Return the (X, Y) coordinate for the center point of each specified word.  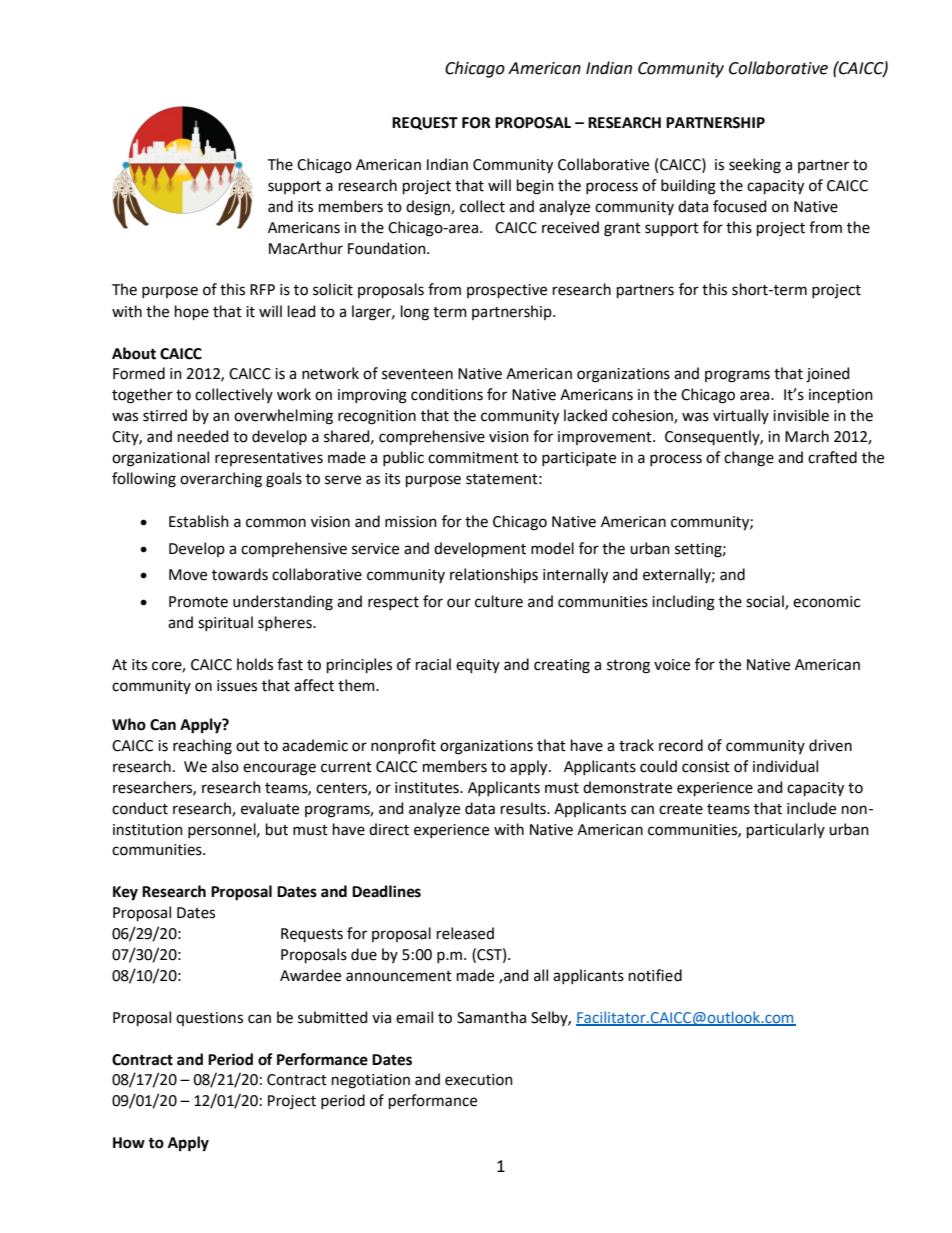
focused (739, 206)
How (129, 1143)
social (766, 602)
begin (535, 187)
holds (255, 664)
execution (479, 1080)
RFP (262, 289)
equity (478, 666)
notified (655, 975)
